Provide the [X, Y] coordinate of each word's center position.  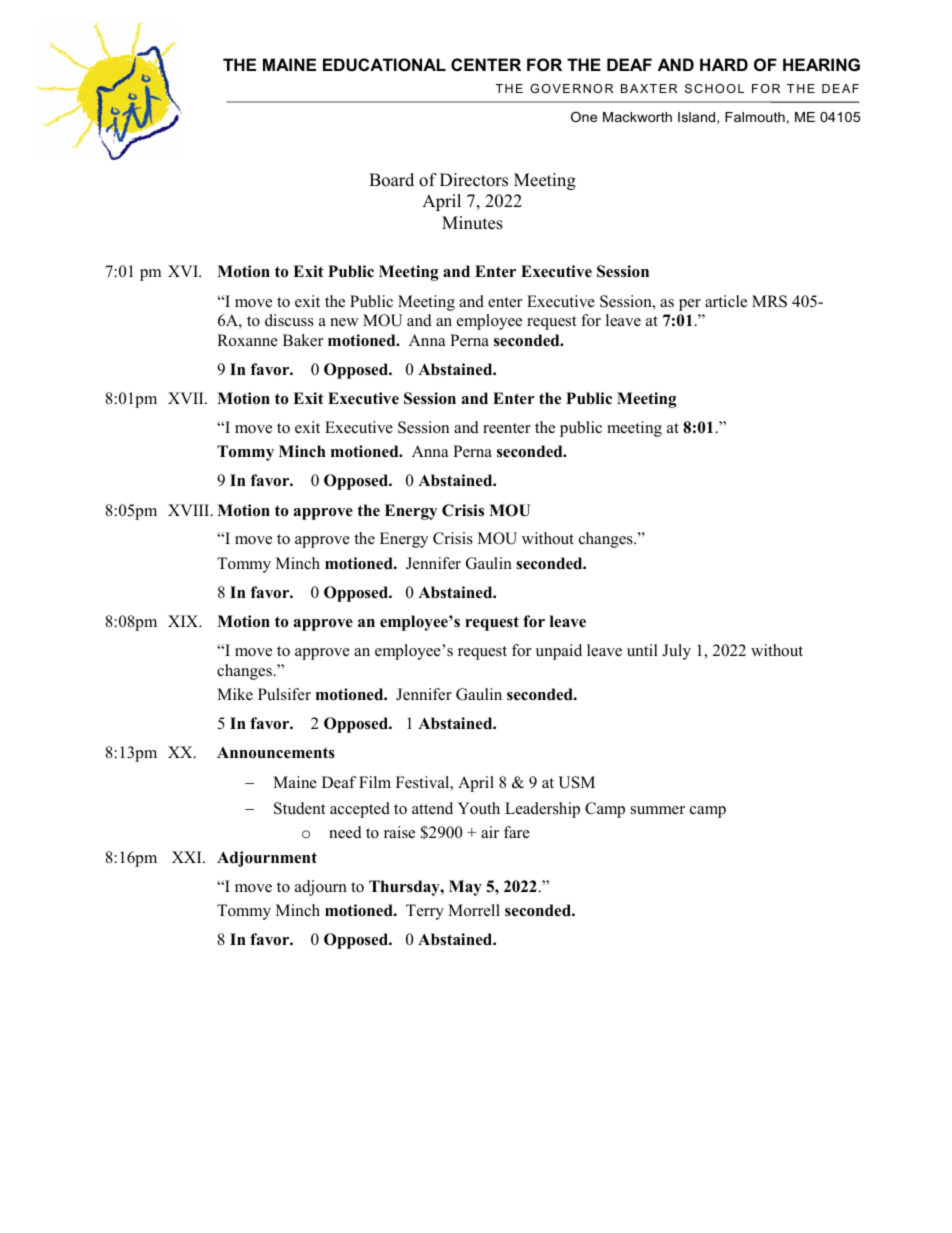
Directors [474, 180]
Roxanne [247, 340]
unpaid [559, 652]
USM [576, 782]
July [676, 652]
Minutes [472, 223]
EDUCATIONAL [384, 64]
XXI [188, 857]
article [726, 301]
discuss [289, 320]
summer [658, 810]
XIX [184, 621]
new [344, 322]
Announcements [276, 753]
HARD [724, 64]
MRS [769, 301]
